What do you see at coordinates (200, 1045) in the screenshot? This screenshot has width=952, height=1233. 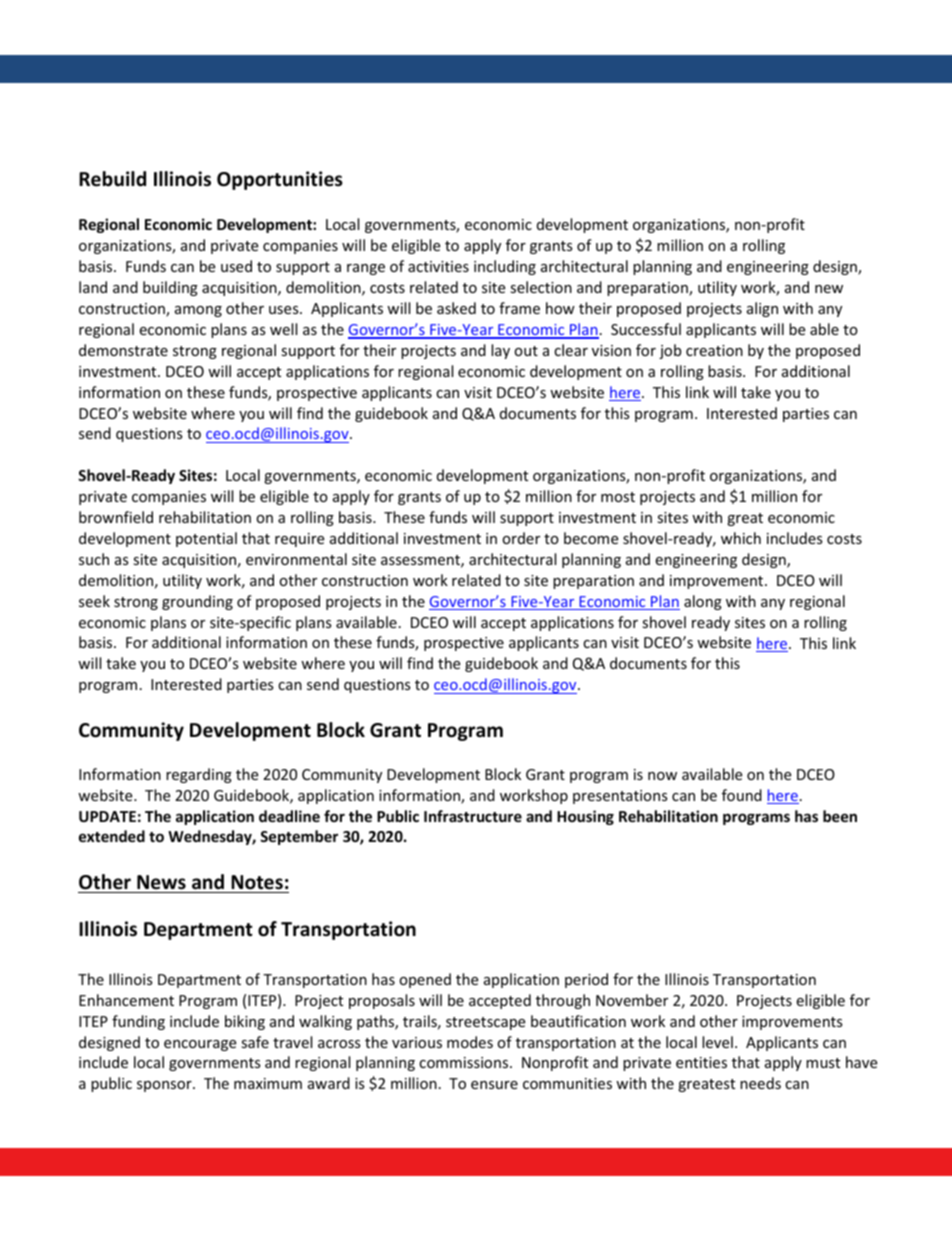 I see `encourage` at bounding box center [200, 1045].
